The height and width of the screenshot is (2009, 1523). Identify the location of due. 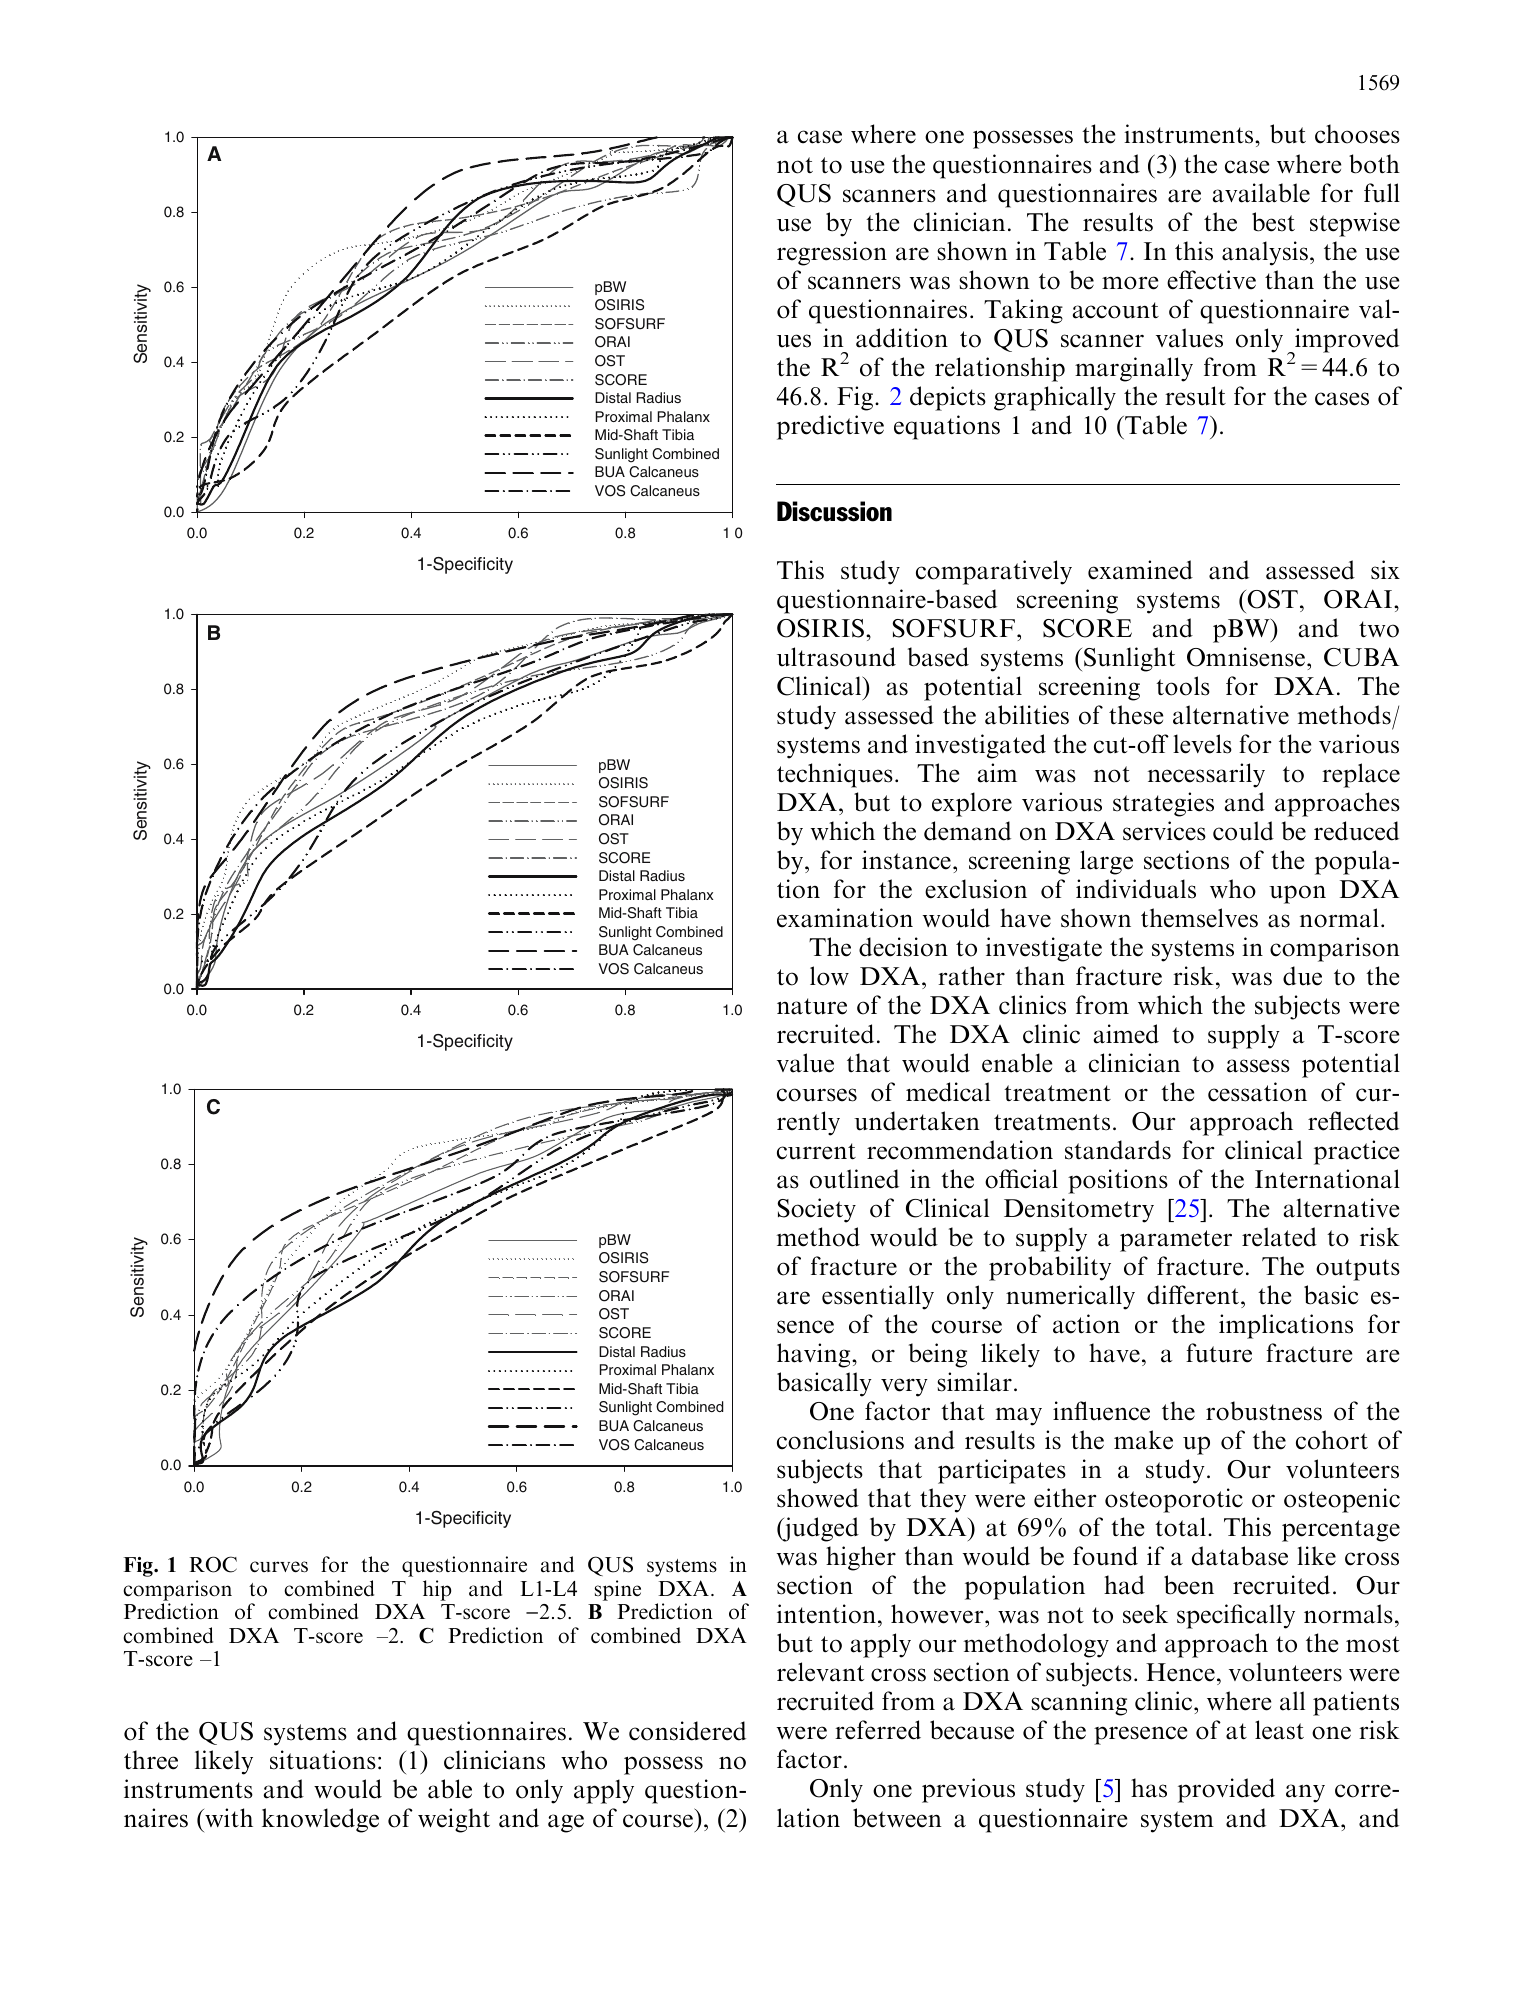
(1302, 976).
